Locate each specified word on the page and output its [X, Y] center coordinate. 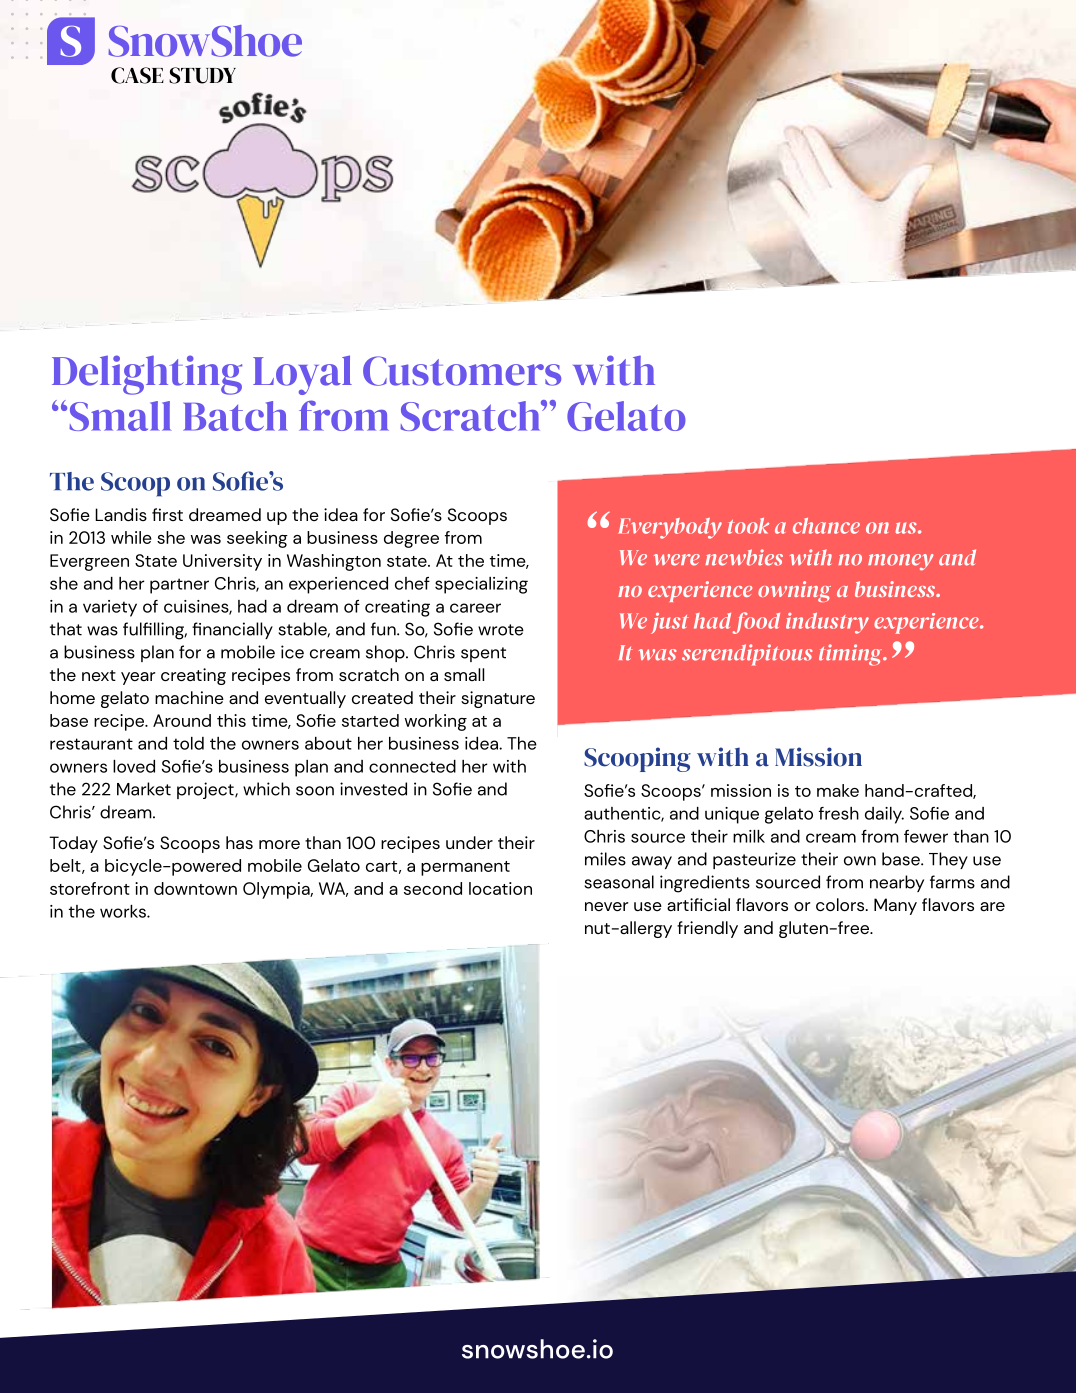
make [838, 790]
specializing [481, 585]
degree [411, 539]
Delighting [147, 375]
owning [794, 591]
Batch [235, 416]
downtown [195, 888]
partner [179, 586]
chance [826, 526]
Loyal [302, 375]
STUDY [202, 75]
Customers [462, 371]
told [188, 743]
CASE [137, 75]
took [748, 526]
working [436, 722]
